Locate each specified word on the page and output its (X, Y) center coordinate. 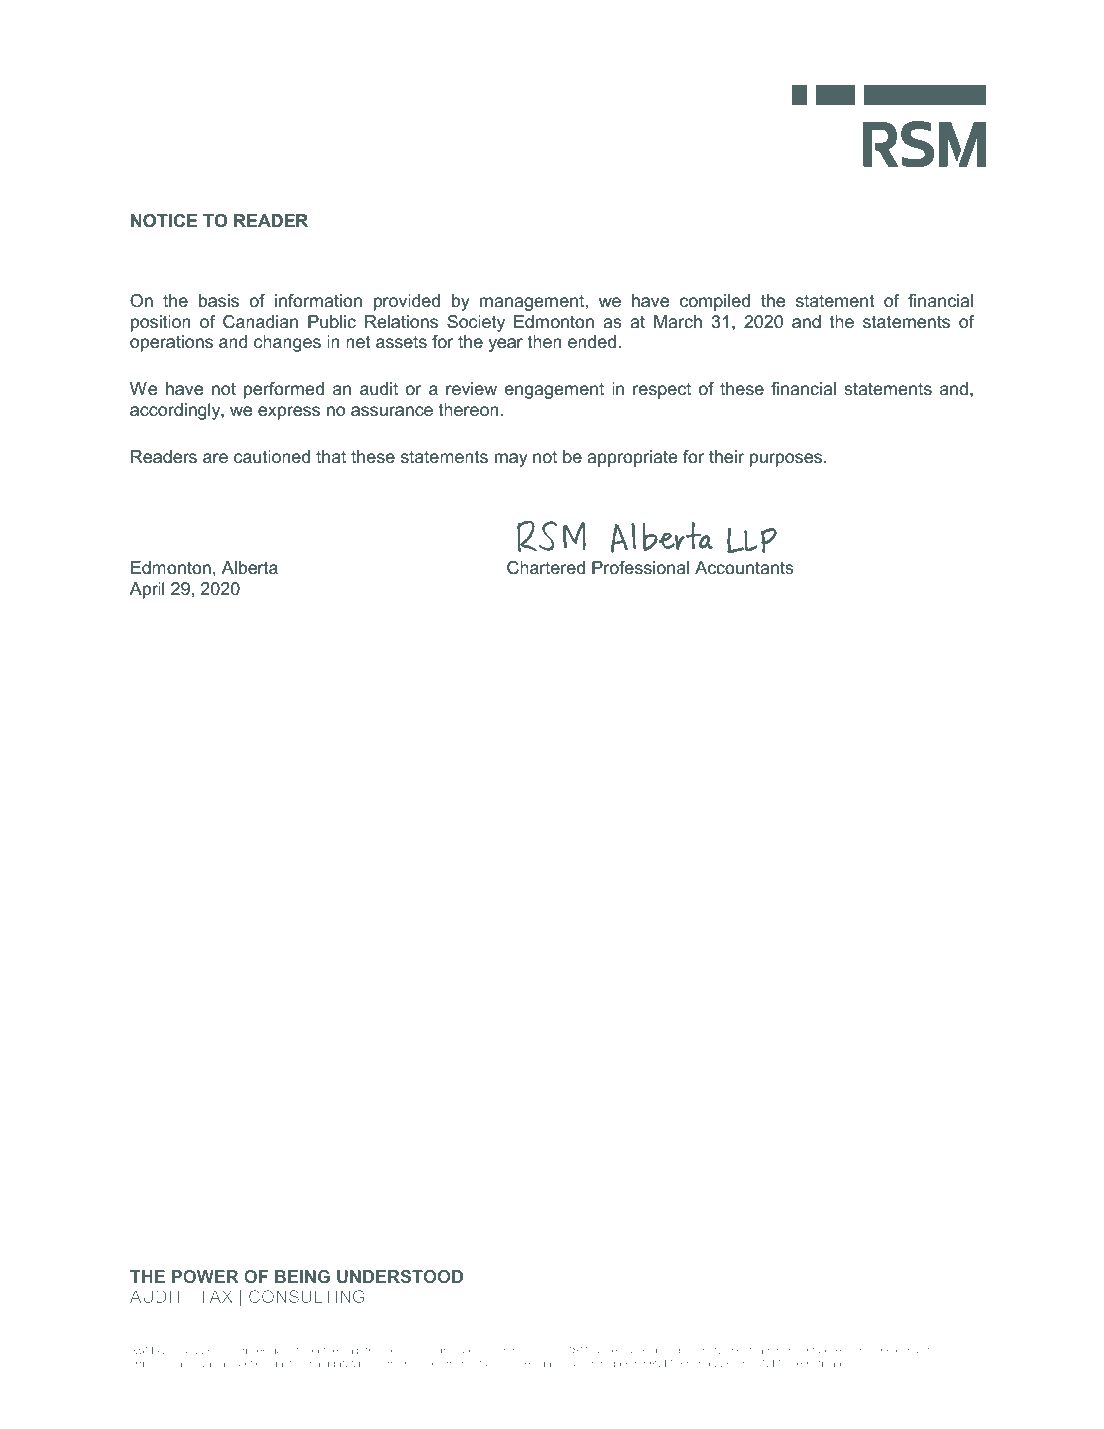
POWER (205, 1276)
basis (219, 301)
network (721, 1350)
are (215, 458)
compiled (715, 302)
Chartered (546, 568)
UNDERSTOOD (400, 1276)
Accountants (744, 568)
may (511, 460)
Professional (640, 567)
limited (253, 1350)
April (147, 590)
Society (476, 323)
